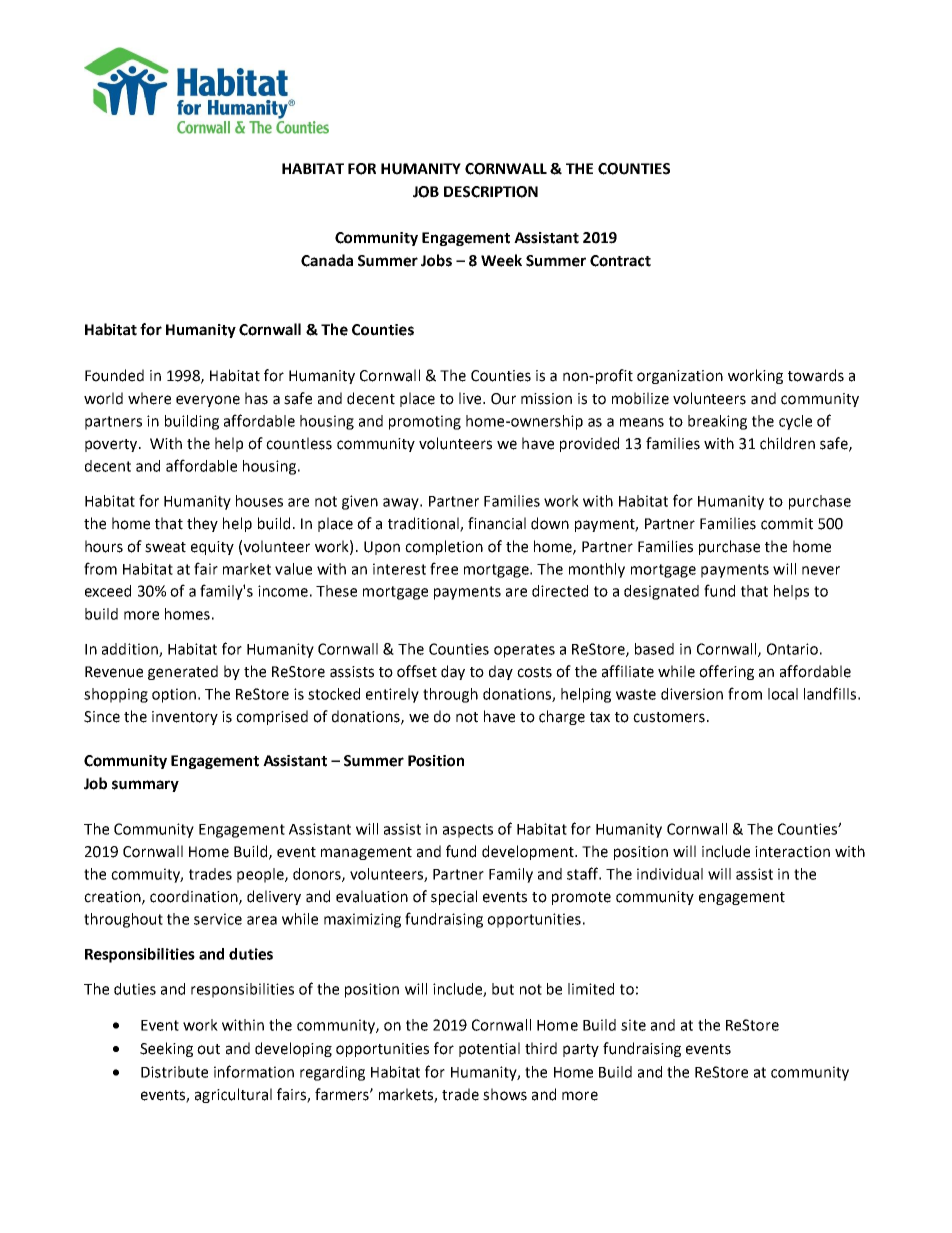 Image resolution: width=952 pixels, height=1233 pixels. I want to click on financial, so click(497, 523).
